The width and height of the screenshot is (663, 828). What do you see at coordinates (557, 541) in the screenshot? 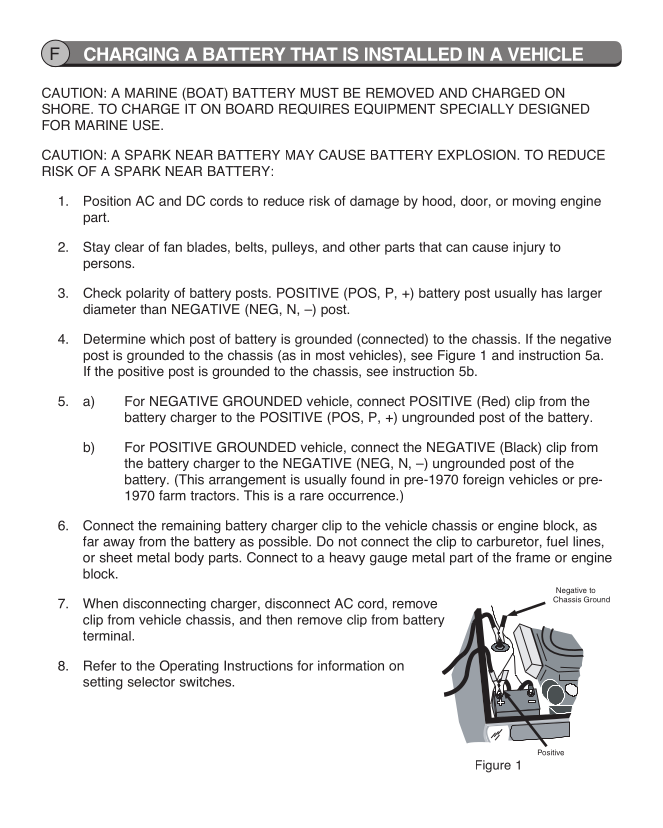
I see `fuel` at bounding box center [557, 541].
